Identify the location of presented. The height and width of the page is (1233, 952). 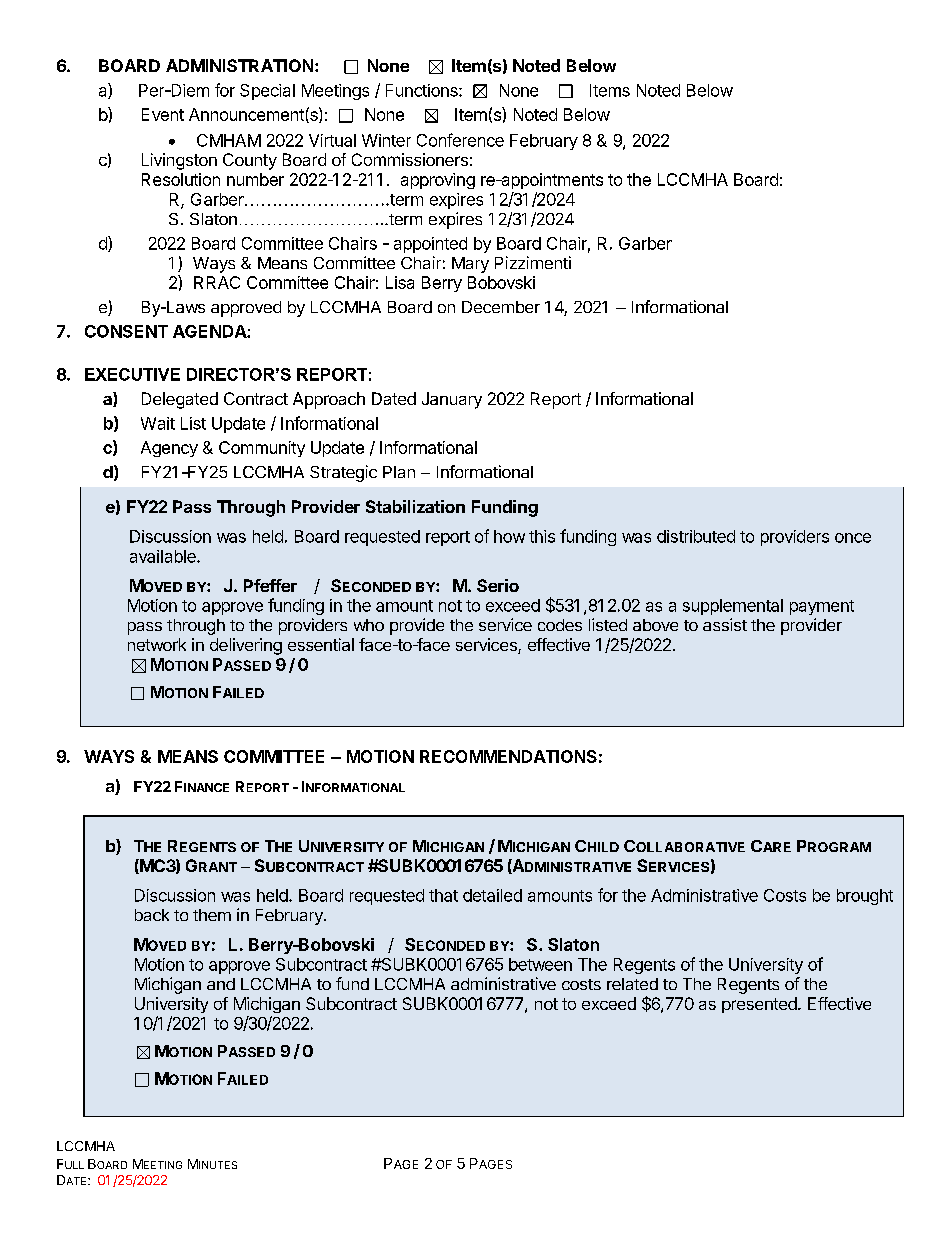
(760, 1005).
